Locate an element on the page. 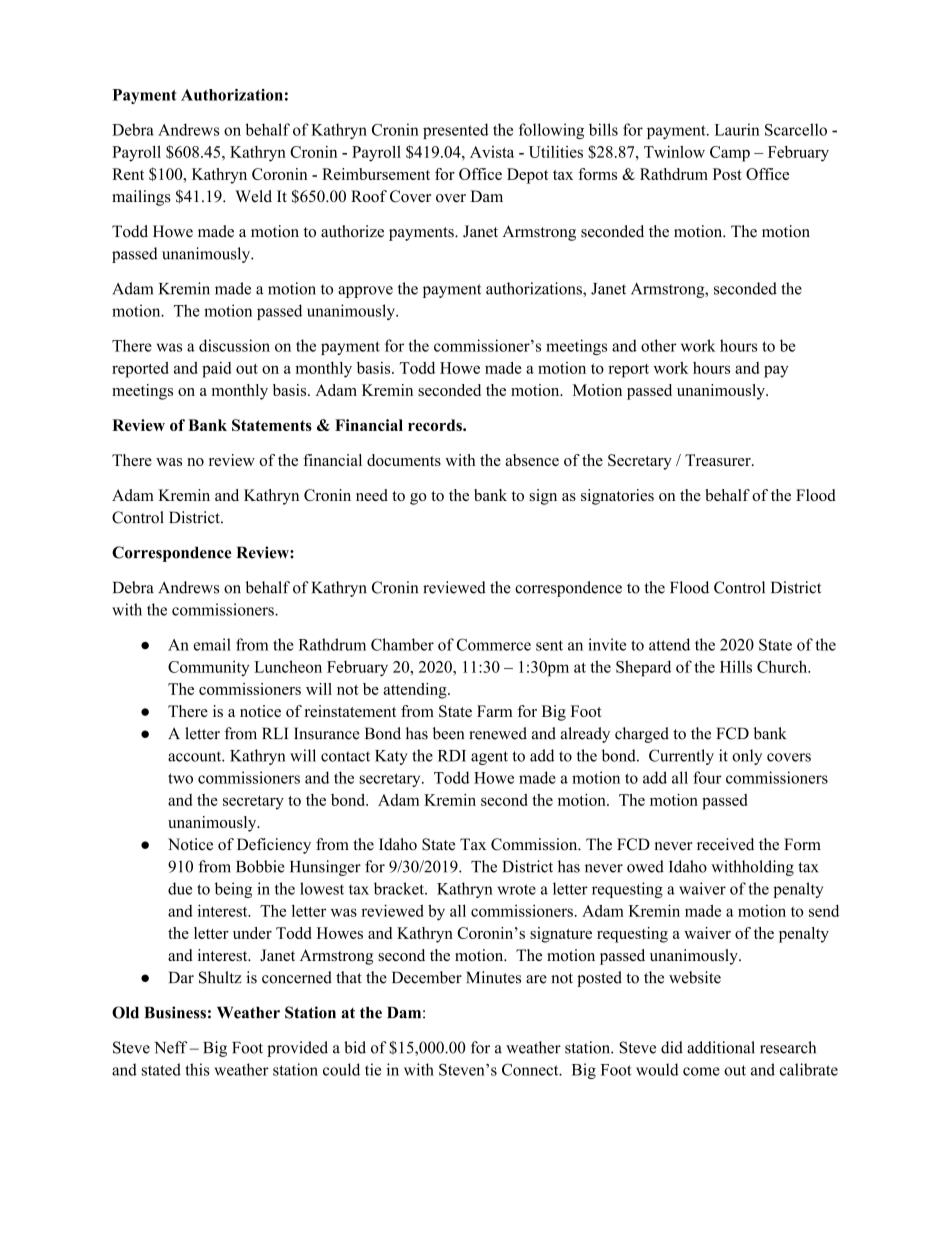 The height and width of the page is (1233, 952). Hills is located at coordinates (736, 666).
